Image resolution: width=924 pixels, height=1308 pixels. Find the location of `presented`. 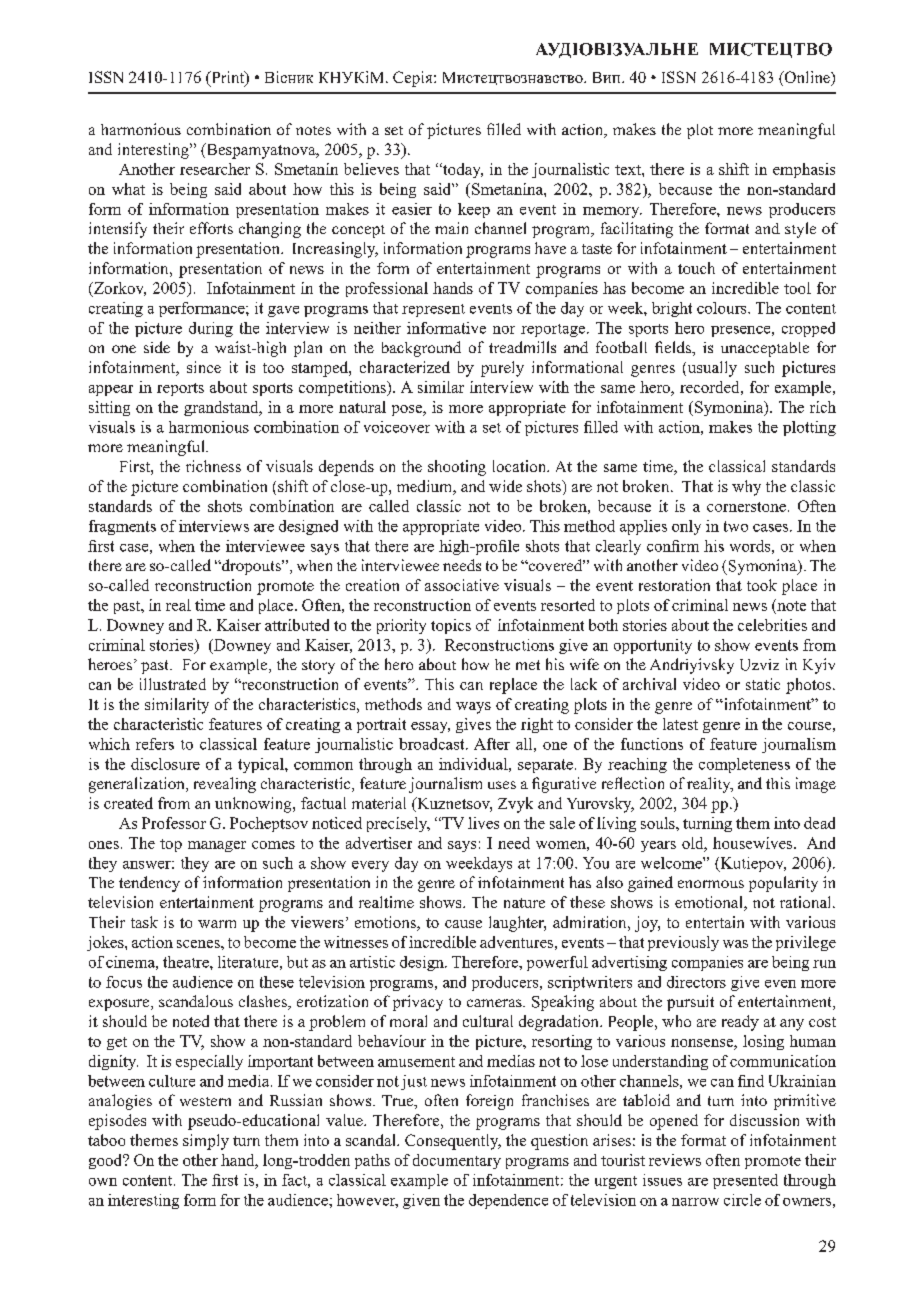

presented is located at coordinates (745, 1181).
